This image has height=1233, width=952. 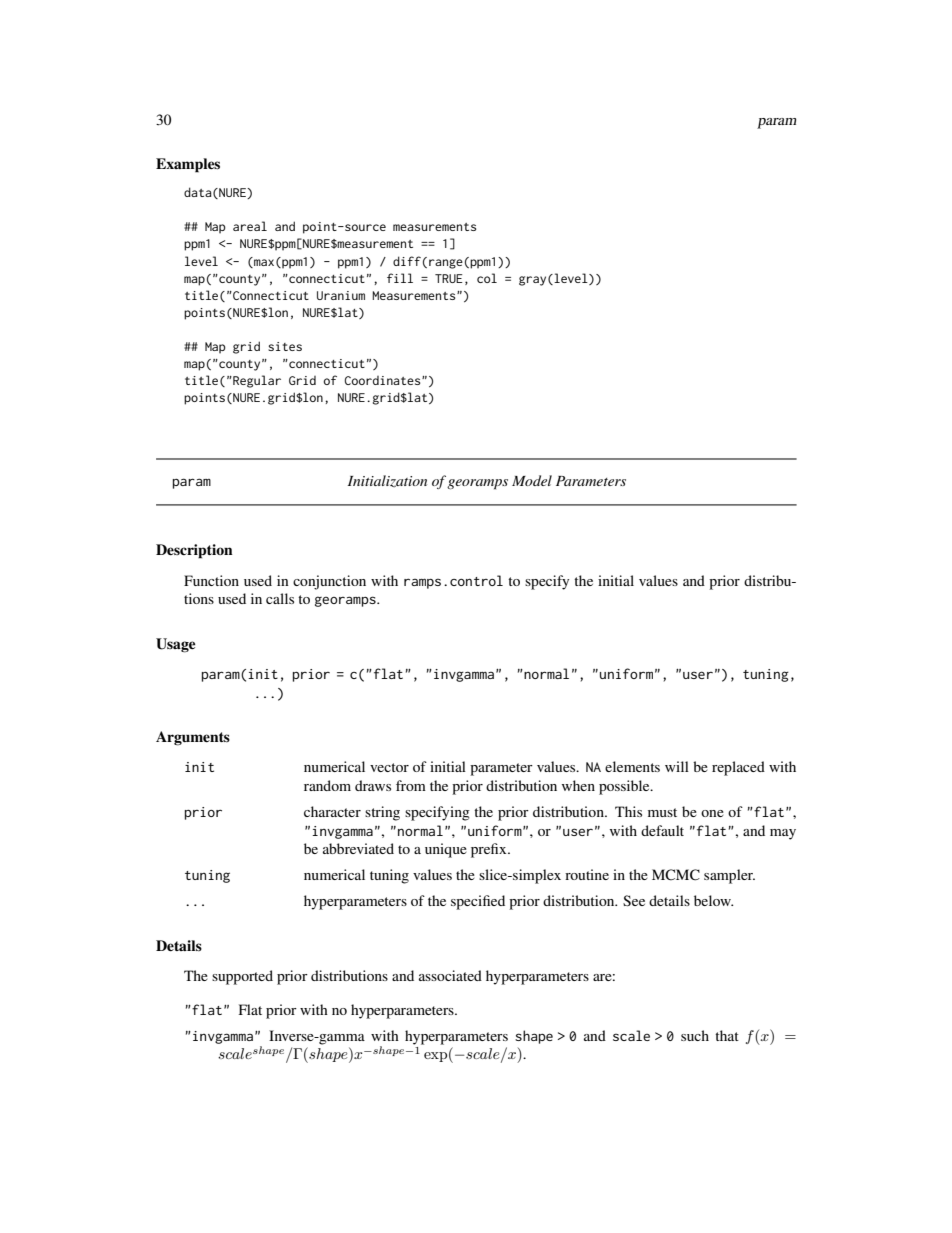 I want to click on character, so click(x=332, y=811).
